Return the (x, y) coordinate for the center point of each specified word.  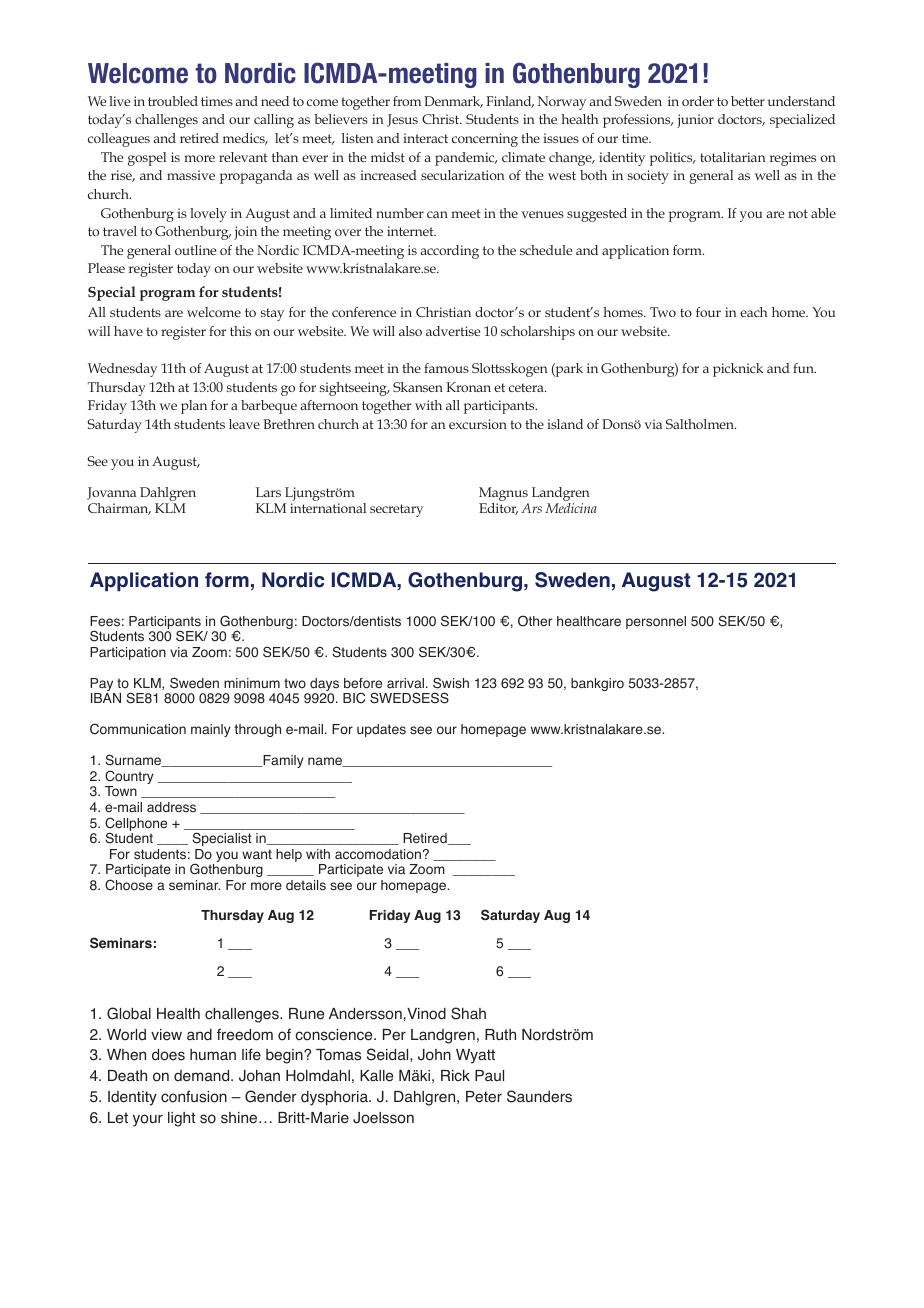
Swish (451, 683)
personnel (656, 622)
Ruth (500, 1034)
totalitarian (732, 157)
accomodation (378, 854)
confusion (194, 1096)
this (240, 331)
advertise (453, 331)
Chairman (119, 509)
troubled (173, 101)
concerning (485, 140)
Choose (129, 885)
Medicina (571, 508)
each (753, 312)
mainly (211, 730)
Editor (498, 509)
